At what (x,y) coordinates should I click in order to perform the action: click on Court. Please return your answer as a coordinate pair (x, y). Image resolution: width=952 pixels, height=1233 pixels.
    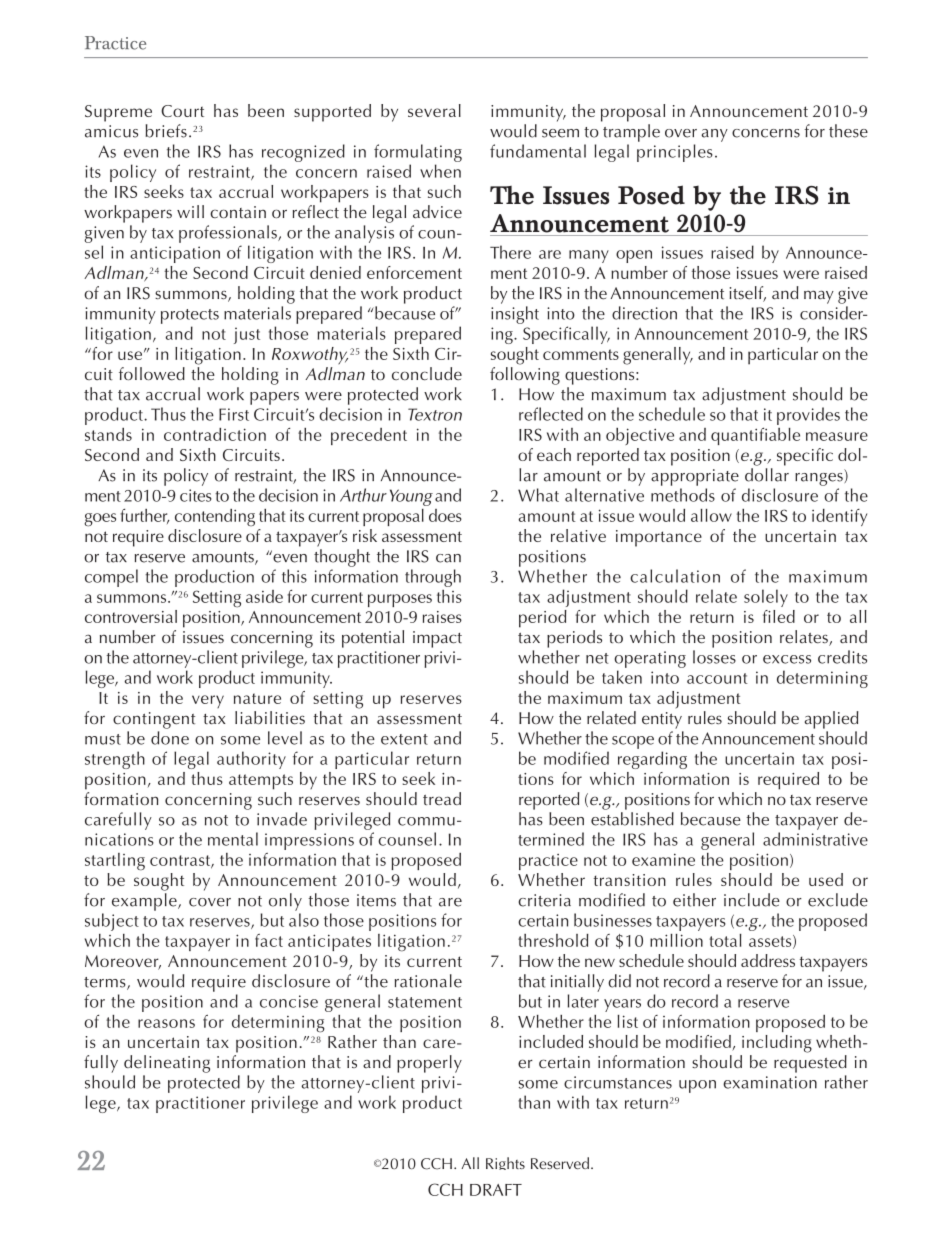
    Looking at the image, I should click on (182, 111).
